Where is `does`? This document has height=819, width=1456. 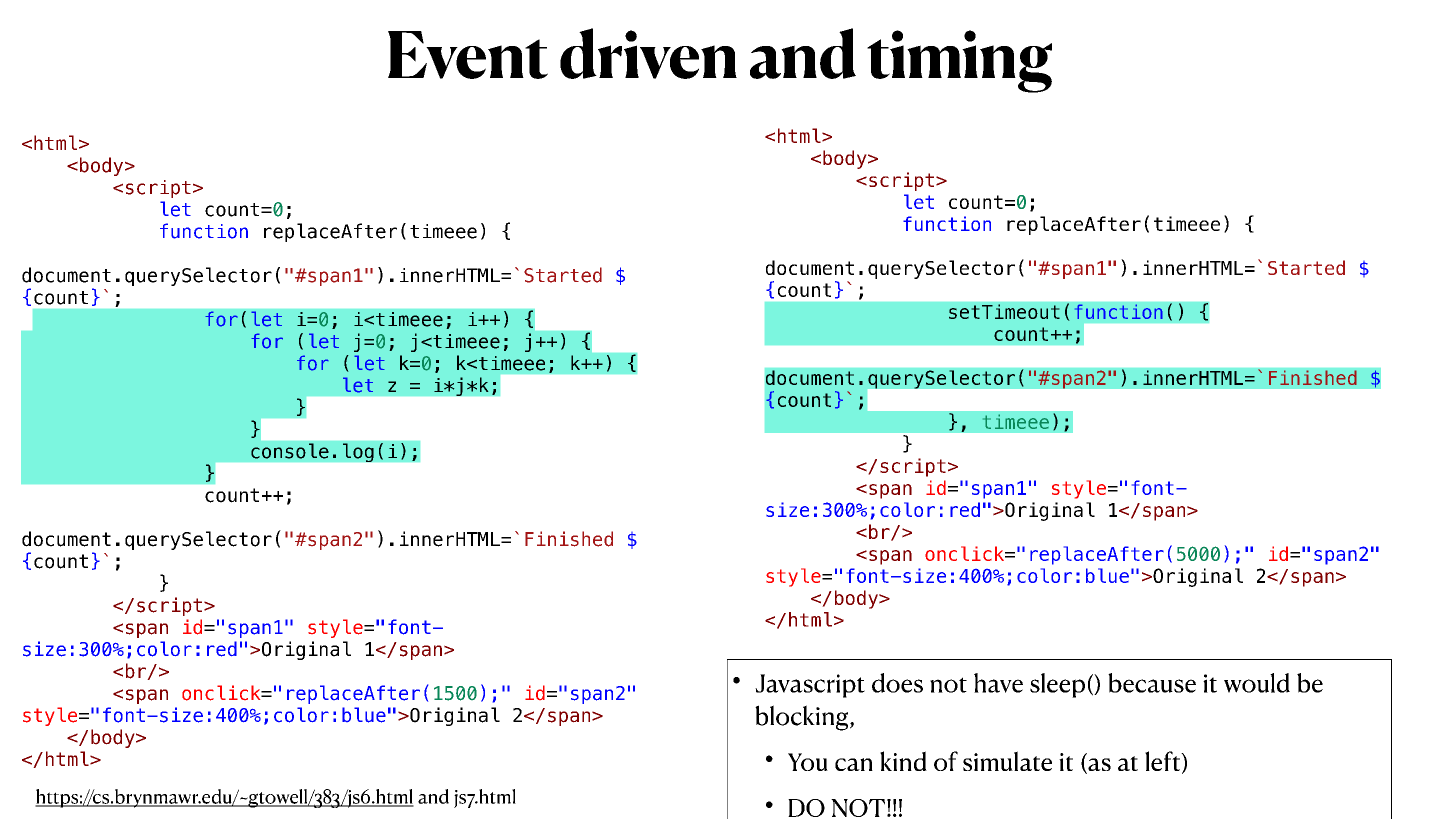
does is located at coordinates (897, 683).
